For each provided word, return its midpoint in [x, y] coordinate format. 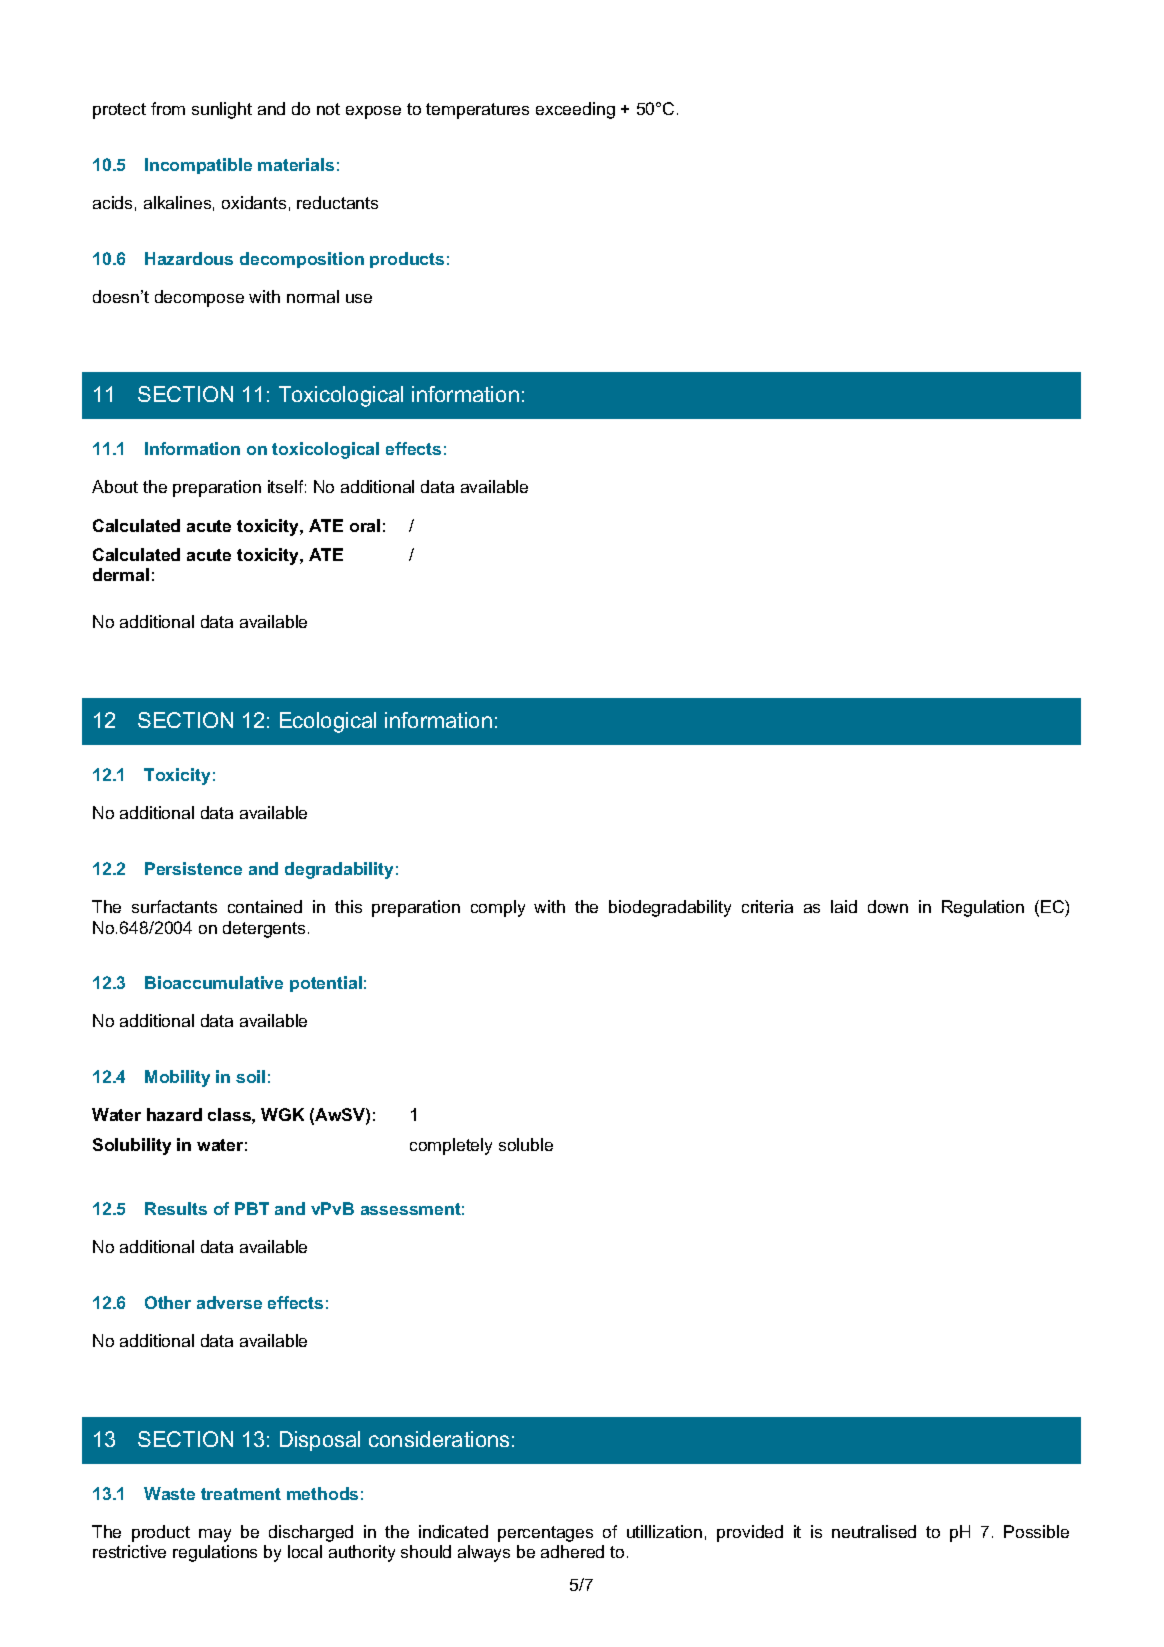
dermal [121, 574]
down [888, 906]
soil [250, 1076]
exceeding [575, 110]
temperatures [477, 111]
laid [844, 906]
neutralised [874, 1531]
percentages [545, 1534]
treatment [241, 1494]
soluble [526, 1144]
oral [365, 525]
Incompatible [198, 166]
